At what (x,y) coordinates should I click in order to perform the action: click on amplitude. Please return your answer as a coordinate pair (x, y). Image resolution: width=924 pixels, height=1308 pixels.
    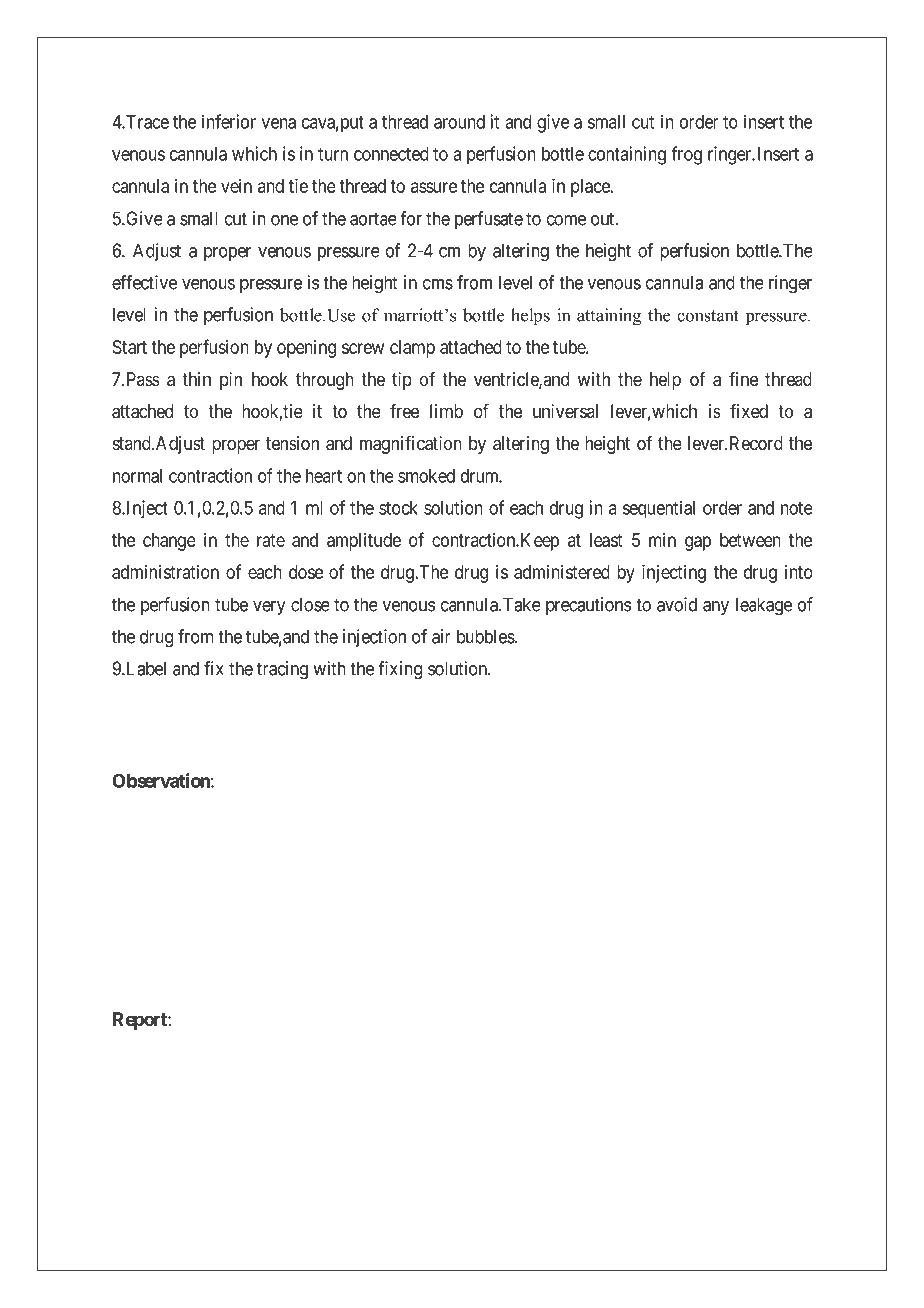
    Looking at the image, I should click on (364, 542).
